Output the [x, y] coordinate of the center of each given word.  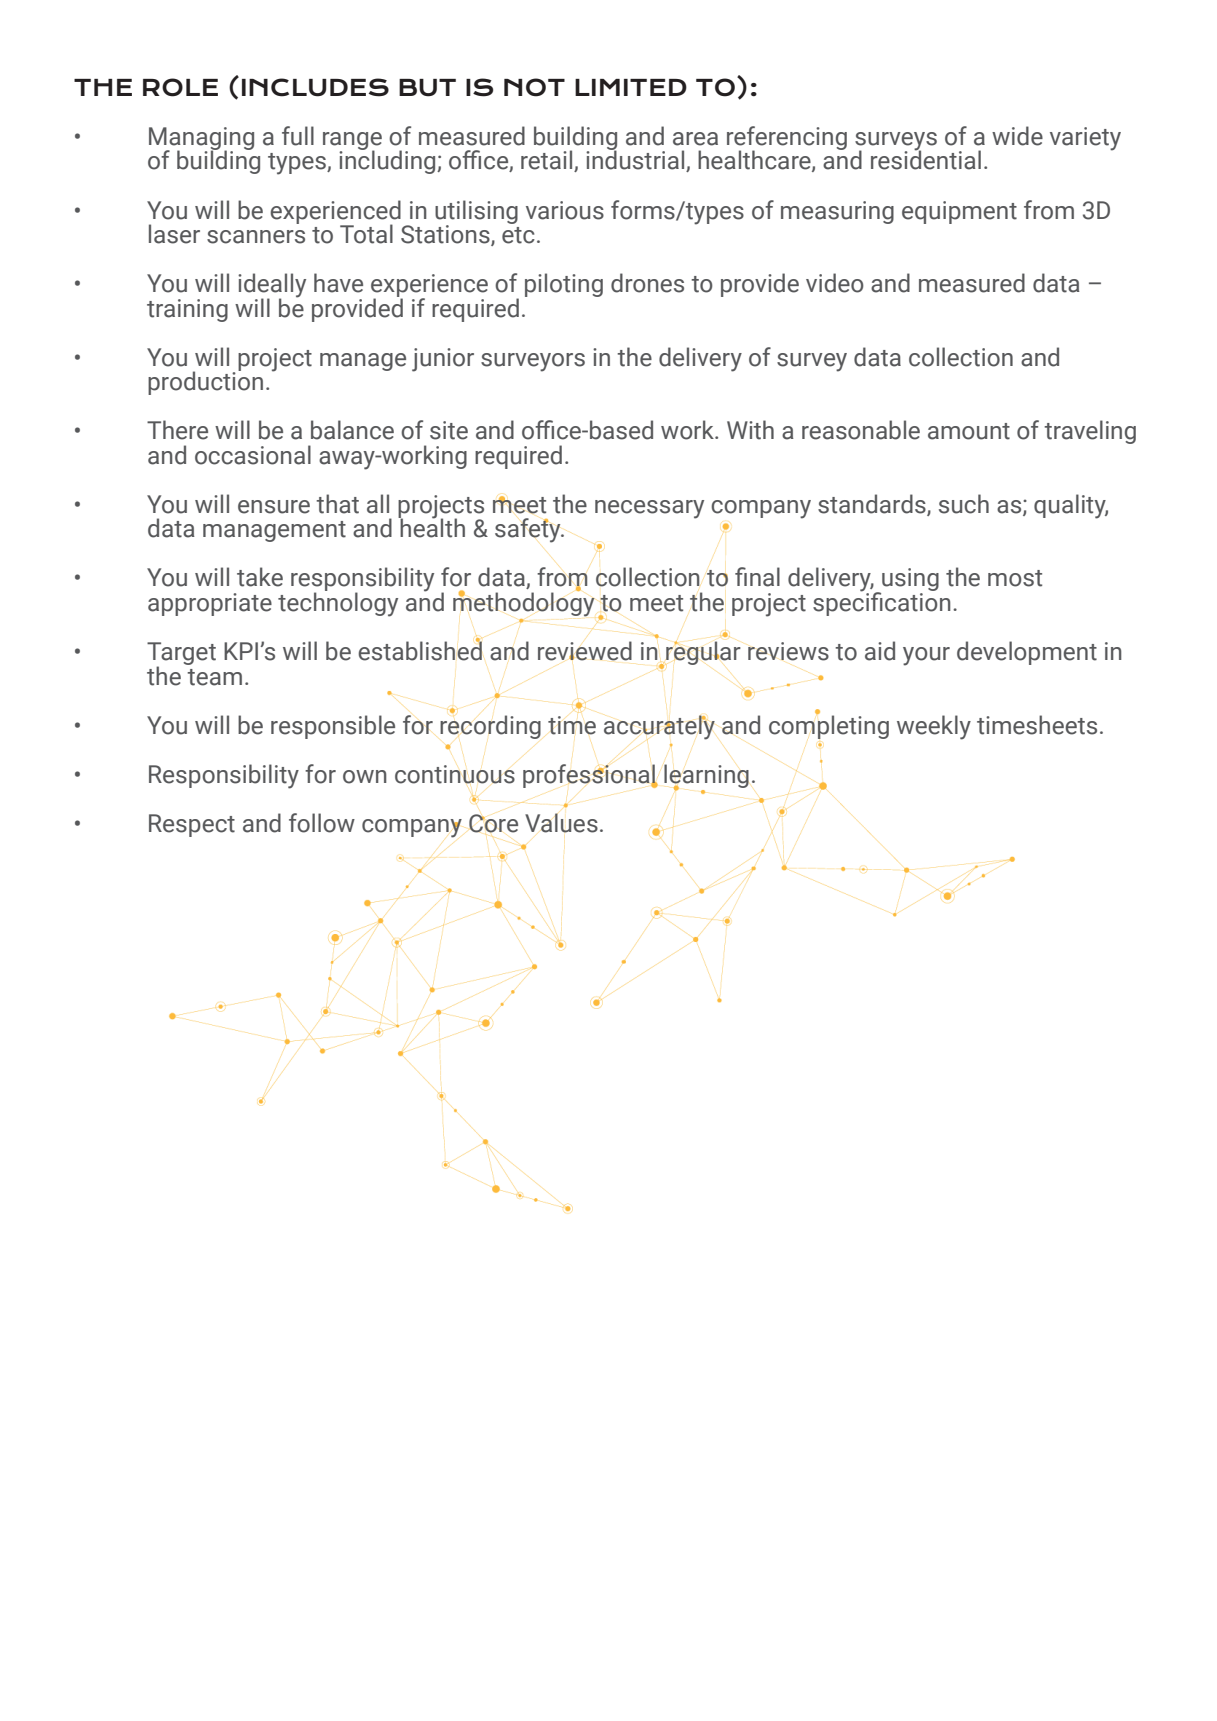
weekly [934, 727]
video [835, 283]
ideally [272, 286]
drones [647, 283]
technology [338, 603]
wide [1017, 136]
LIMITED [631, 87]
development [1027, 653]
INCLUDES [315, 87]
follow [322, 823]
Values [561, 823]
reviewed [585, 651]
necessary [649, 509]
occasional [253, 455]
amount [969, 431]
